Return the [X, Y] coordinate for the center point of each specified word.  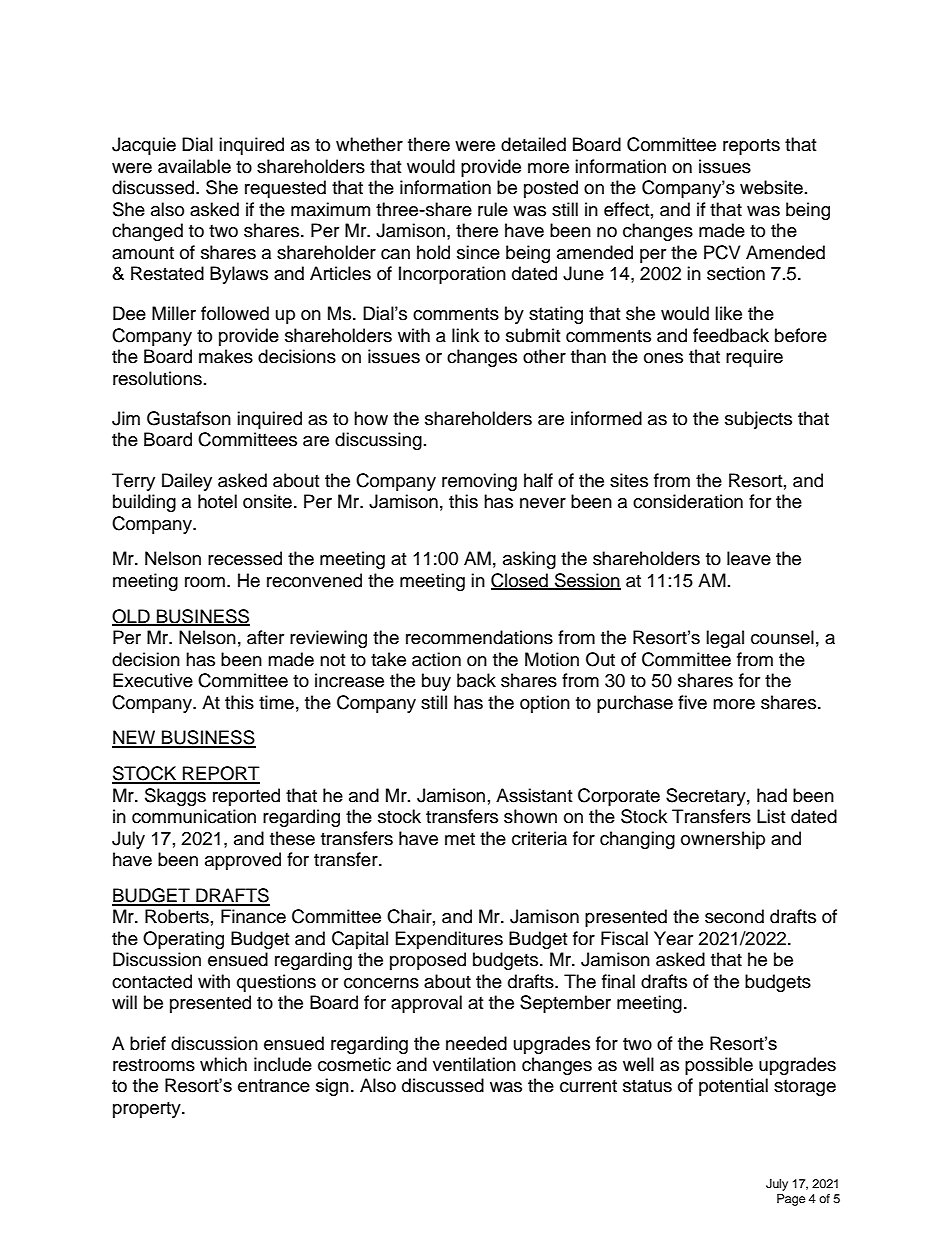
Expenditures [449, 940]
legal [725, 639]
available [194, 166]
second [734, 916]
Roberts [177, 916]
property [148, 1110]
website [771, 187]
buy [436, 682]
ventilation [474, 1064]
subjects [758, 420]
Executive [153, 680]
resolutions [157, 378]
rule [493, 209]
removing [479, 482]
